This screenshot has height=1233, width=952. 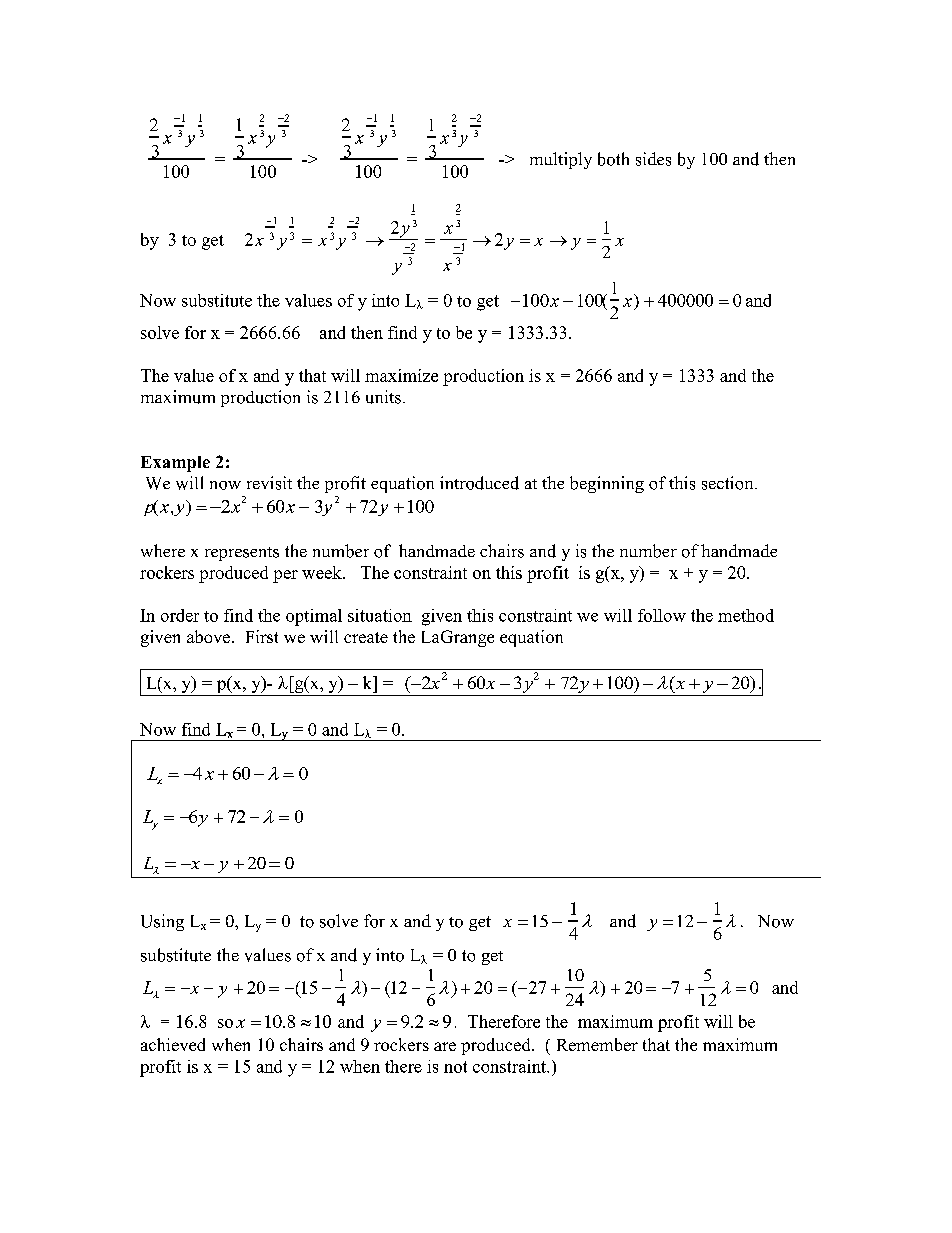 What do you see at coordinates (366, 637) in the screenshot?
I see `create` at bounding box center [366, 637].
